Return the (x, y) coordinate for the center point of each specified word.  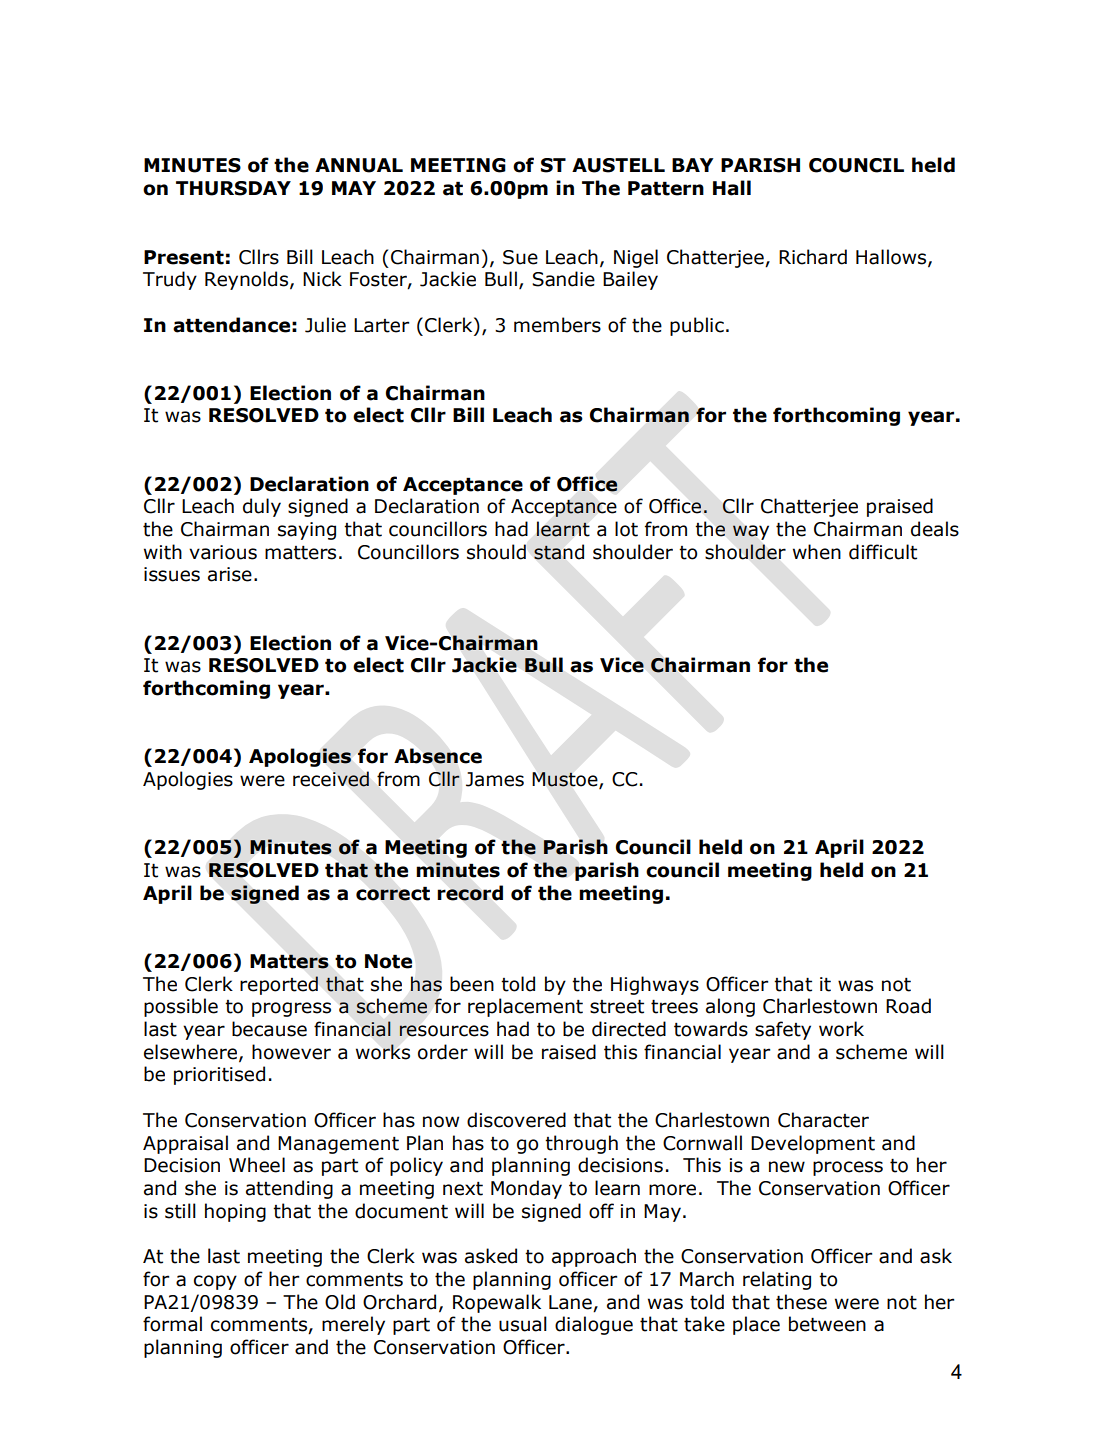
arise (230, 574)
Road (908, 1006)
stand (559, 552)
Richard (813, 257)
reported (279, 985)
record (470, 893)
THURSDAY (233, 188)
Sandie (563, 279)
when (817, 552)
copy (215, 1282)
